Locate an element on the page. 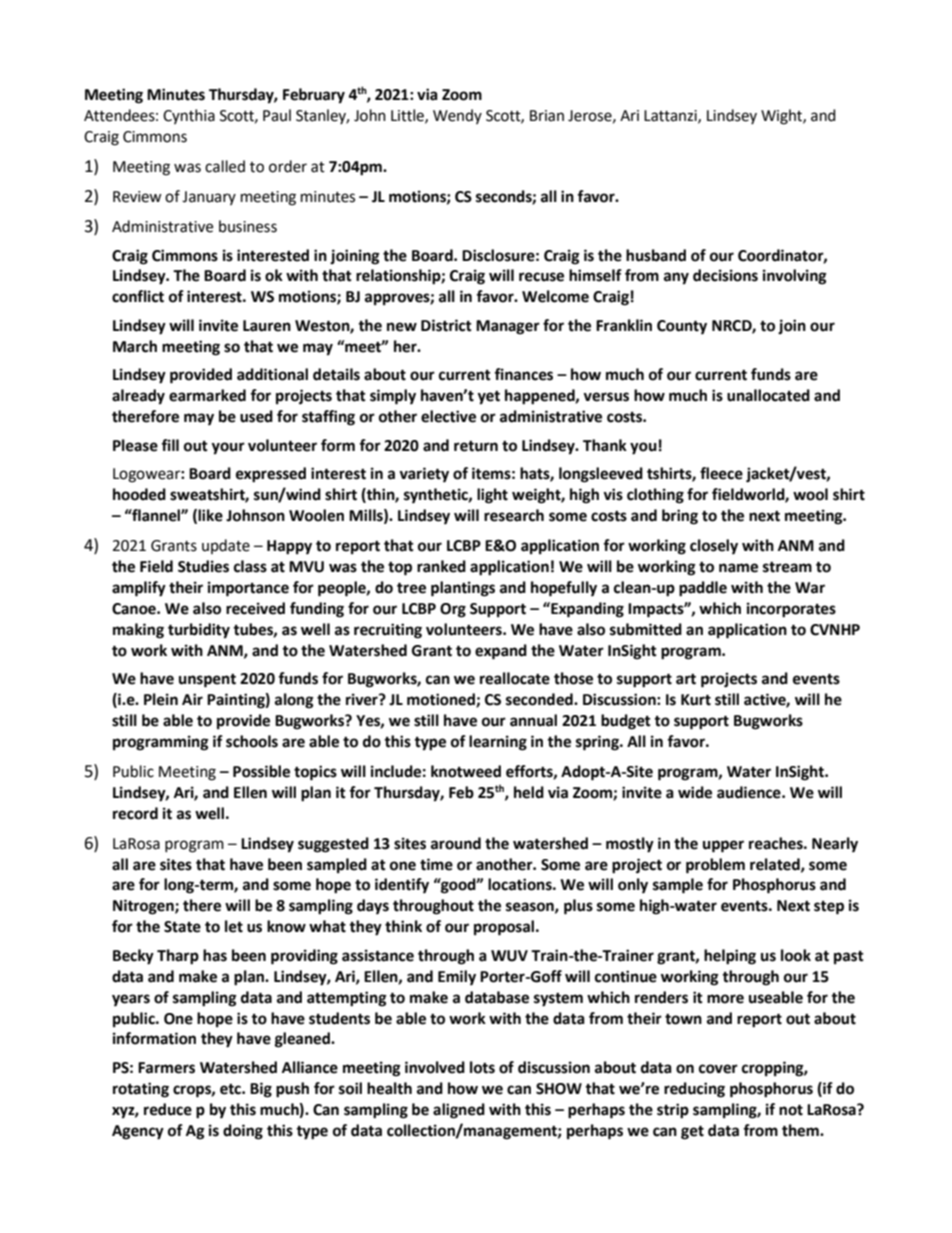 This image has height=1233, width=952. Cynthia is located at coordinates (189, 116).
